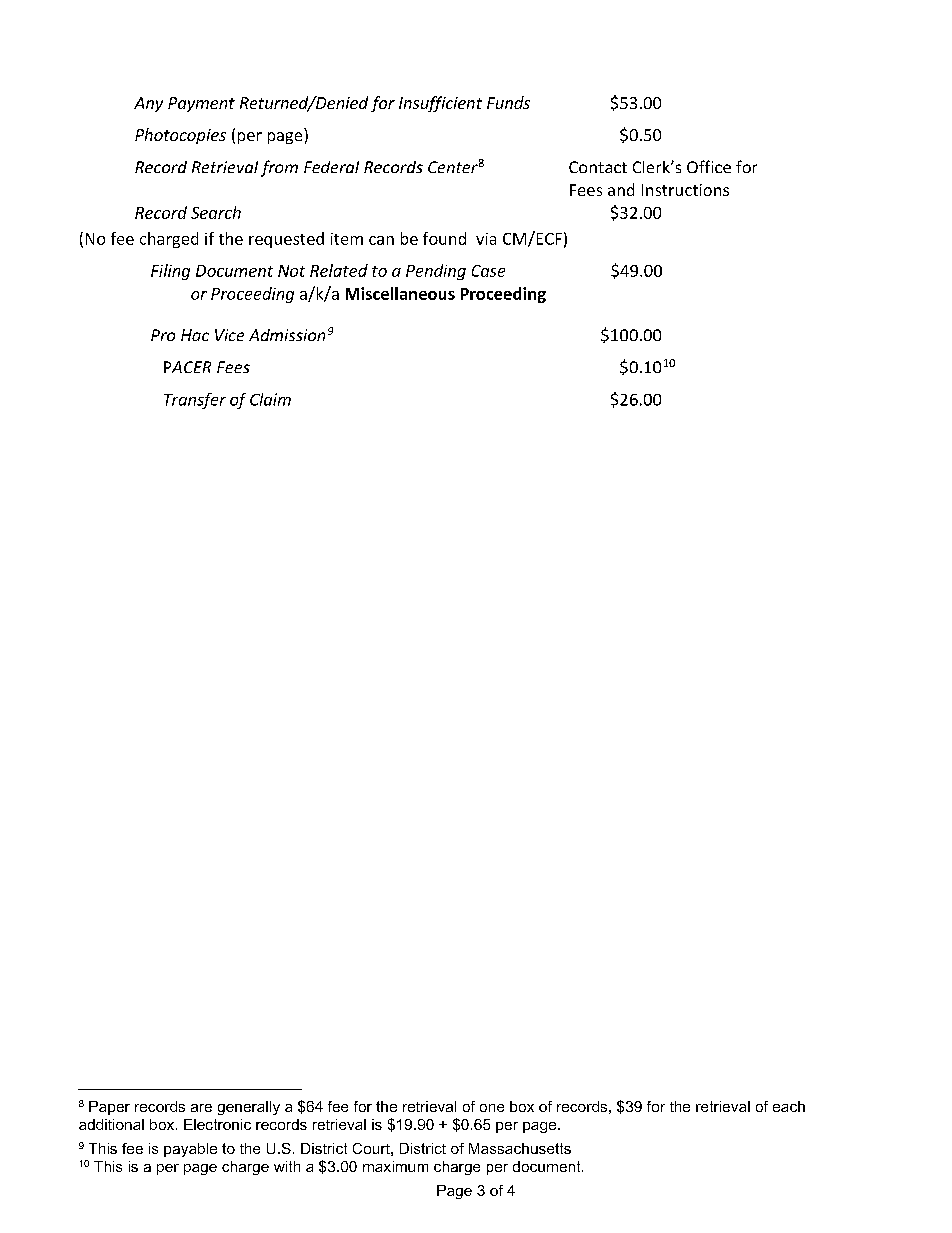  What do you see at coordinates (709, 166) in the image?
I see `Office` at bounding box center [709, 166].
